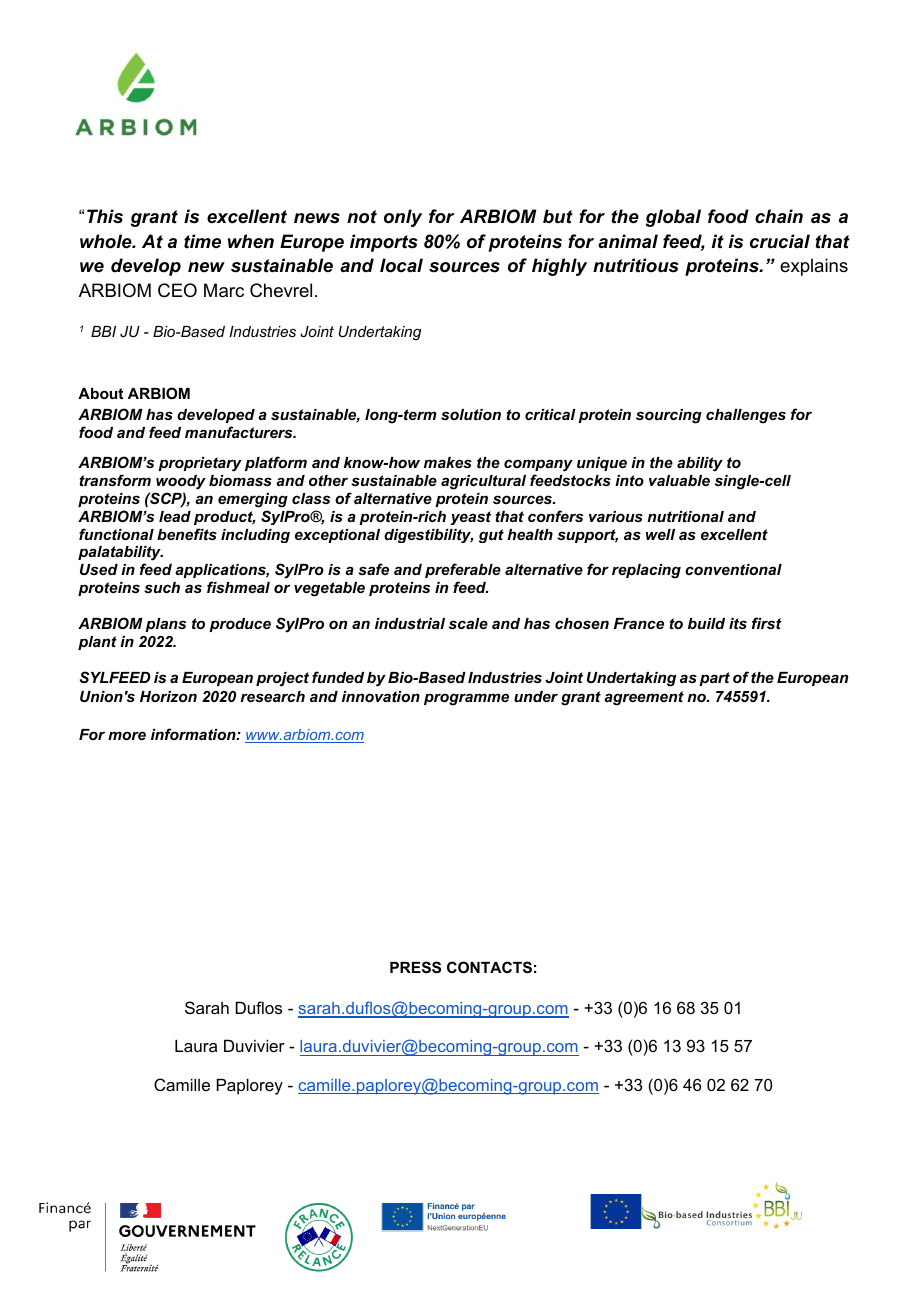  What do you see at coordinates (162, 587) in the document?
I see `such` at bounding box center [162, 587].
